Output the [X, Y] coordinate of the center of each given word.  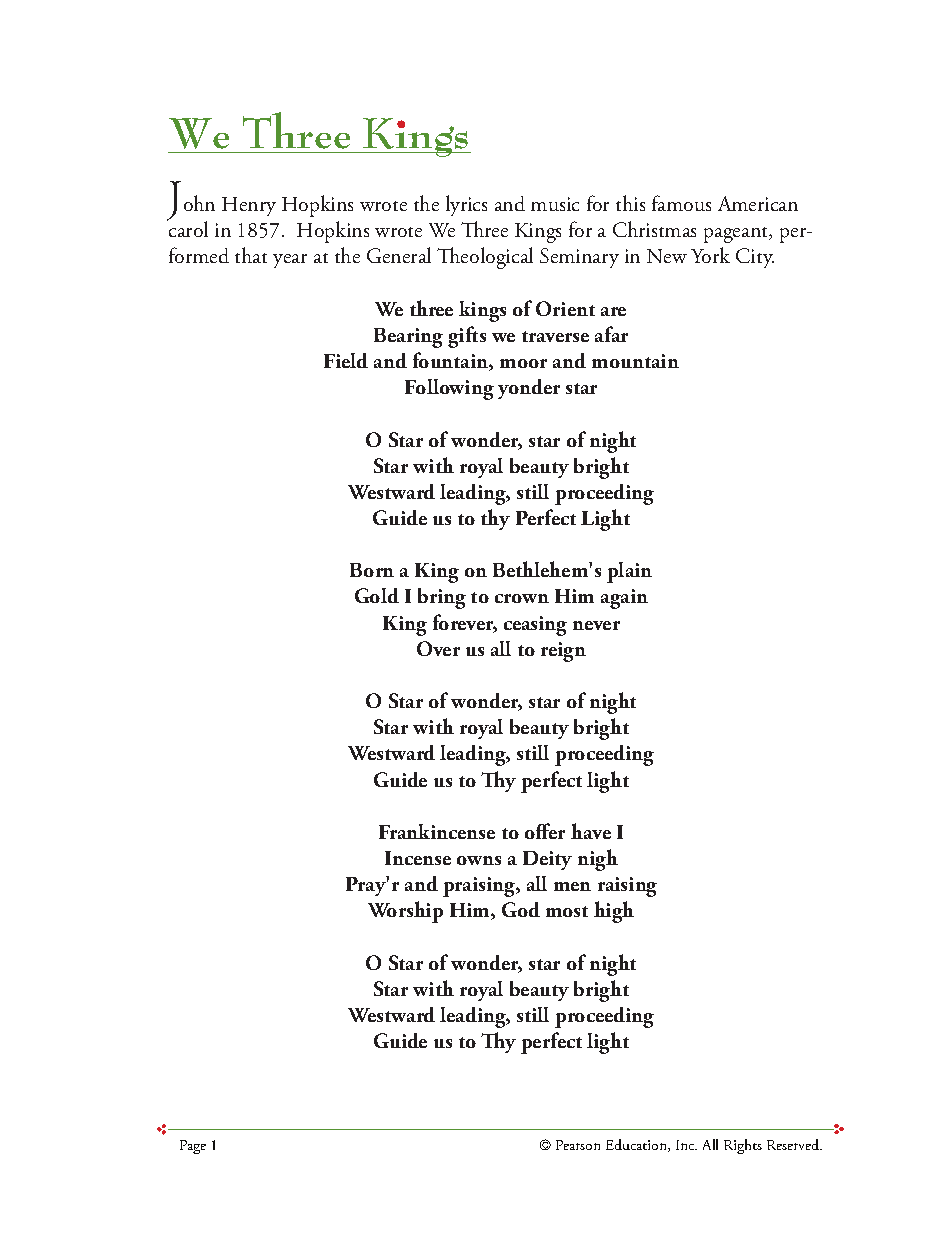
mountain [635, 361]
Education [637, 1145]
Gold [377, 595]
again [624, 599]
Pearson [578, 1145]
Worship [405, 912]
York [710, 255]
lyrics [466, 205]
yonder [529, 389]
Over [438, 648]
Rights [743, 1146]
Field [346, 360]
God [521, 909]
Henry [249, 206]
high [614, 912]
